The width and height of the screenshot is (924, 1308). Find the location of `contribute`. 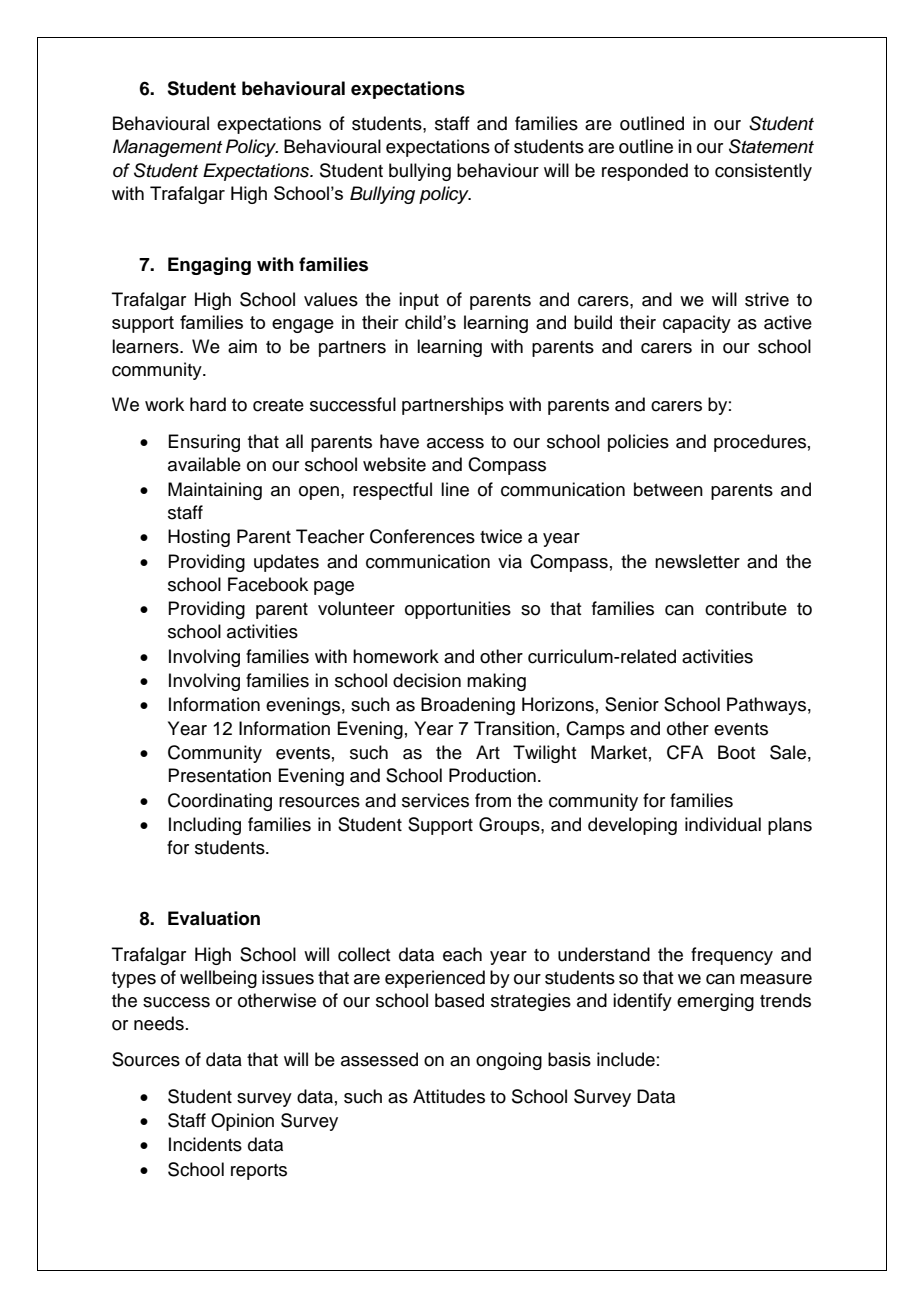

contribute is located at coordinates (746, 608).
